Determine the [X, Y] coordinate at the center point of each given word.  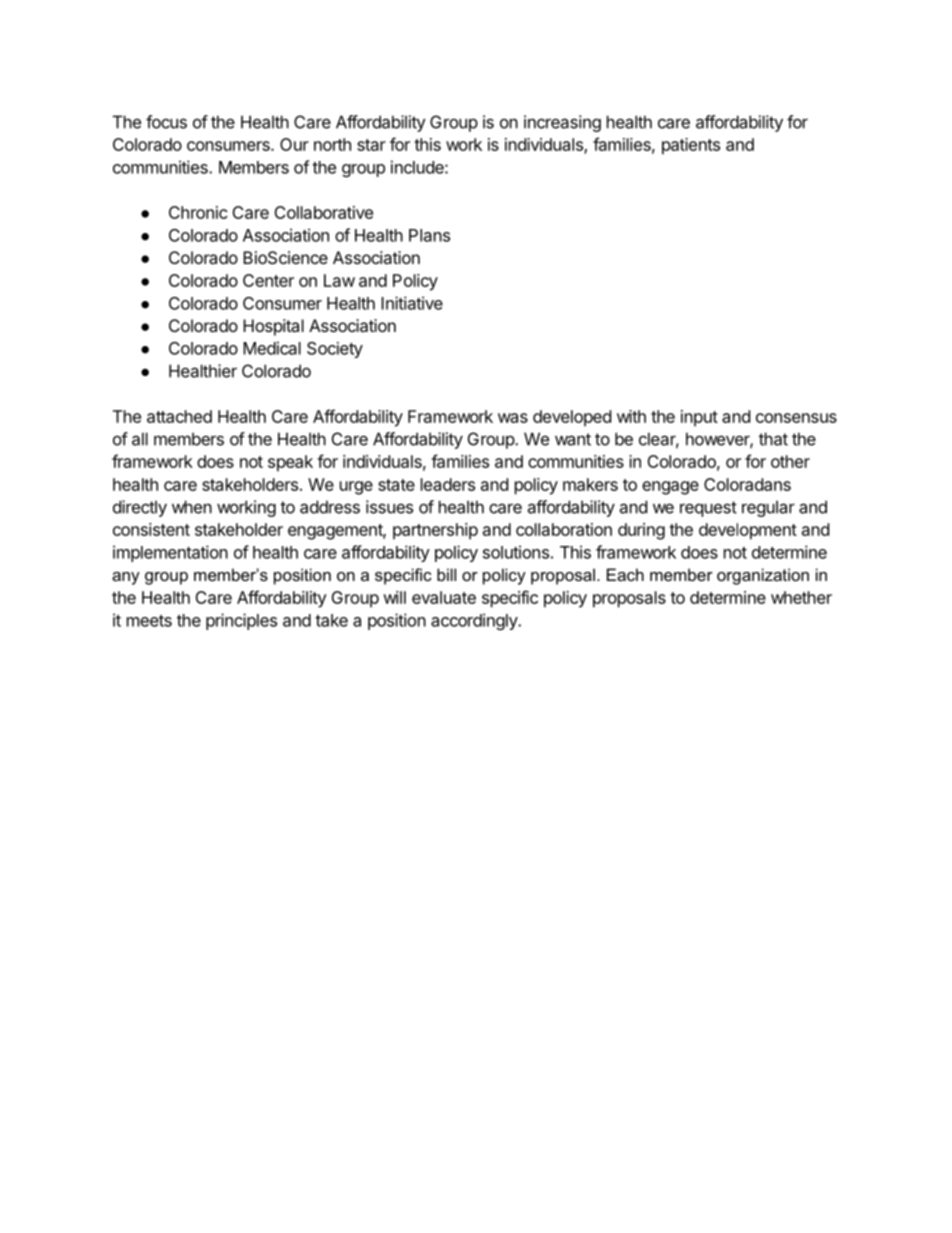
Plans [429, 235]
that [773, 439]
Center [268, 280]
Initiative [412, 303]
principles [241, 621]
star [371, 145]
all [140, 439]
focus [166, 122]
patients [691, 146]
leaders [448, 484]
